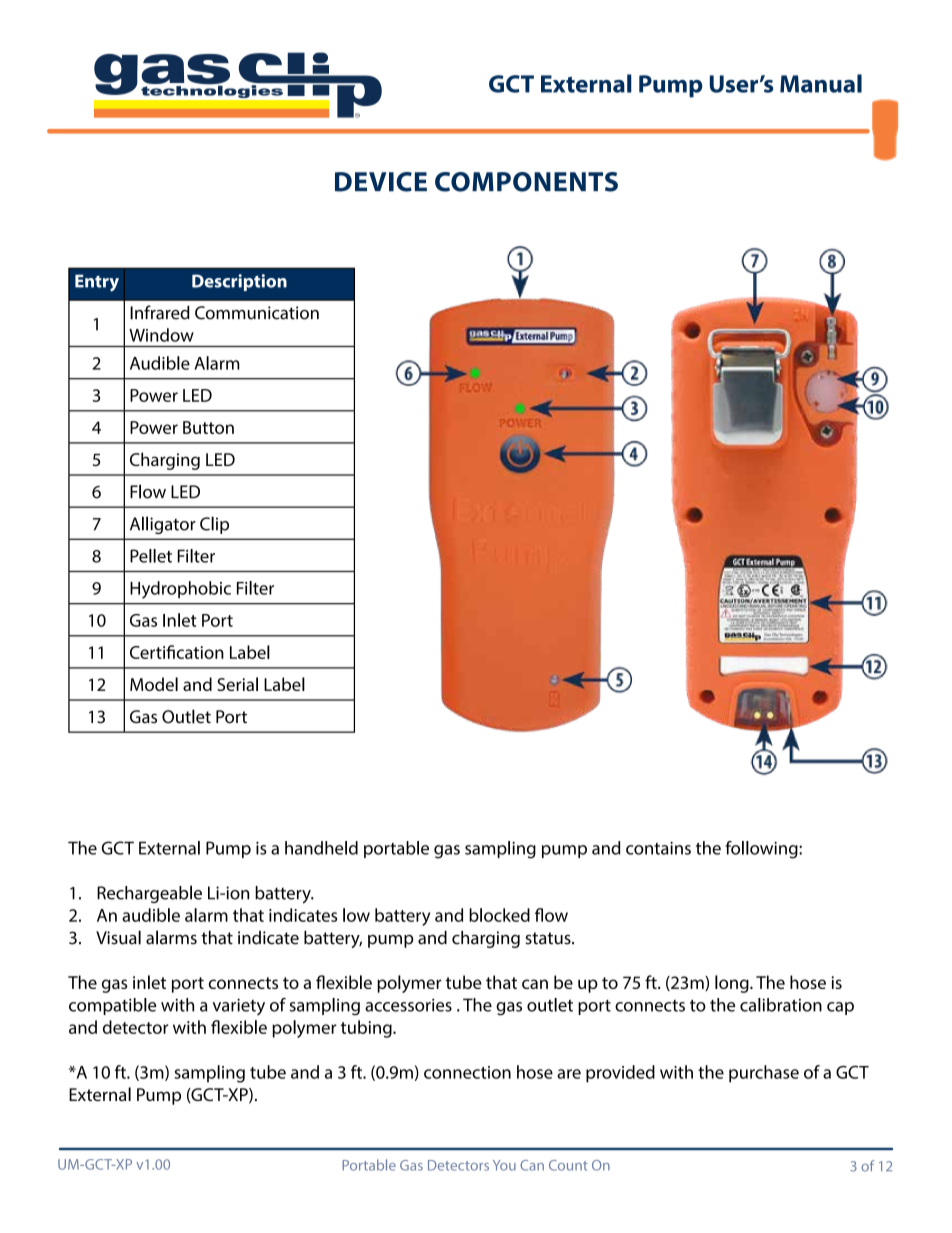  I want to click on Clip, so click(214, 525).
